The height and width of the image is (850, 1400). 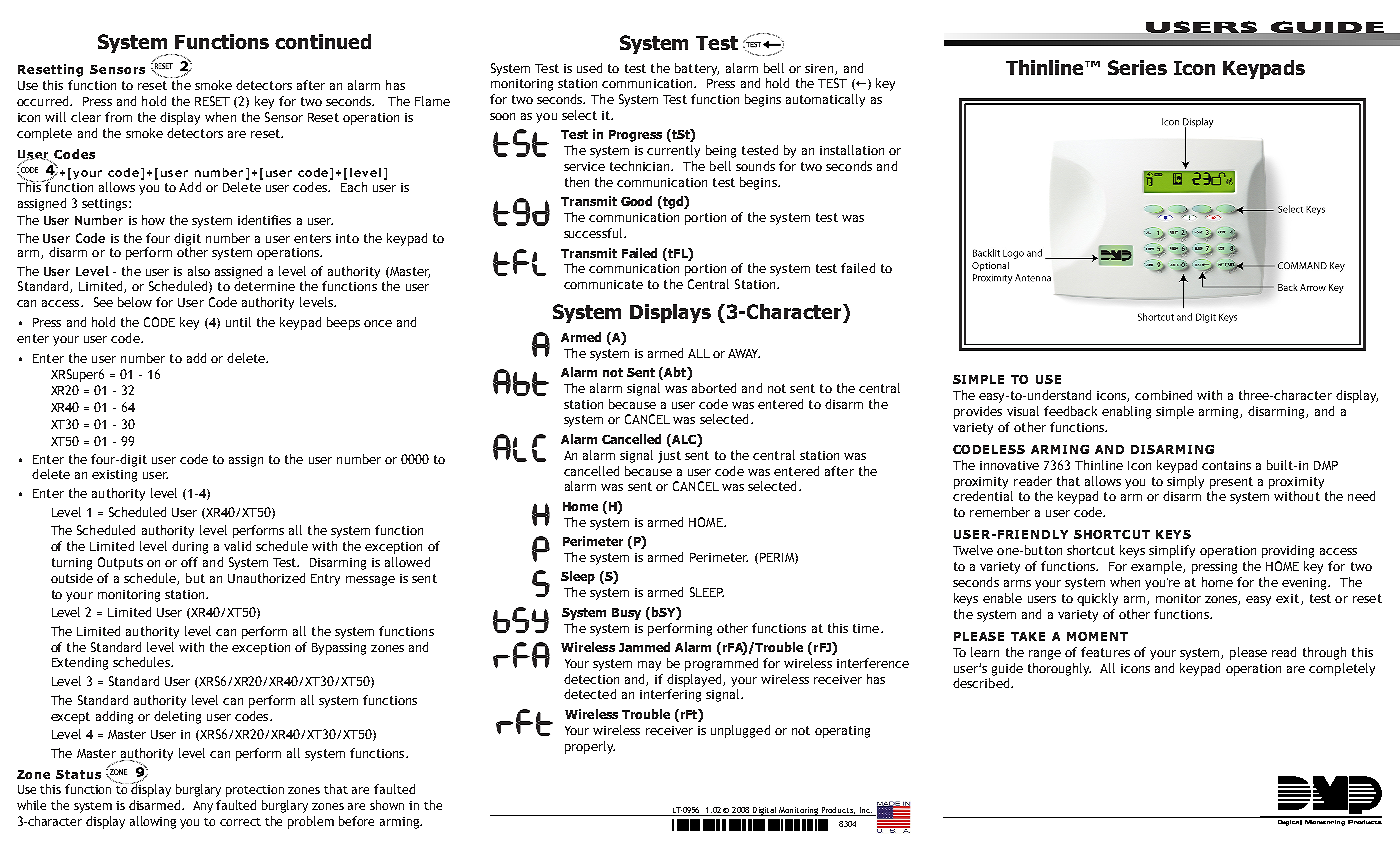 I want to click on continued, so click(x=323, y=41).
